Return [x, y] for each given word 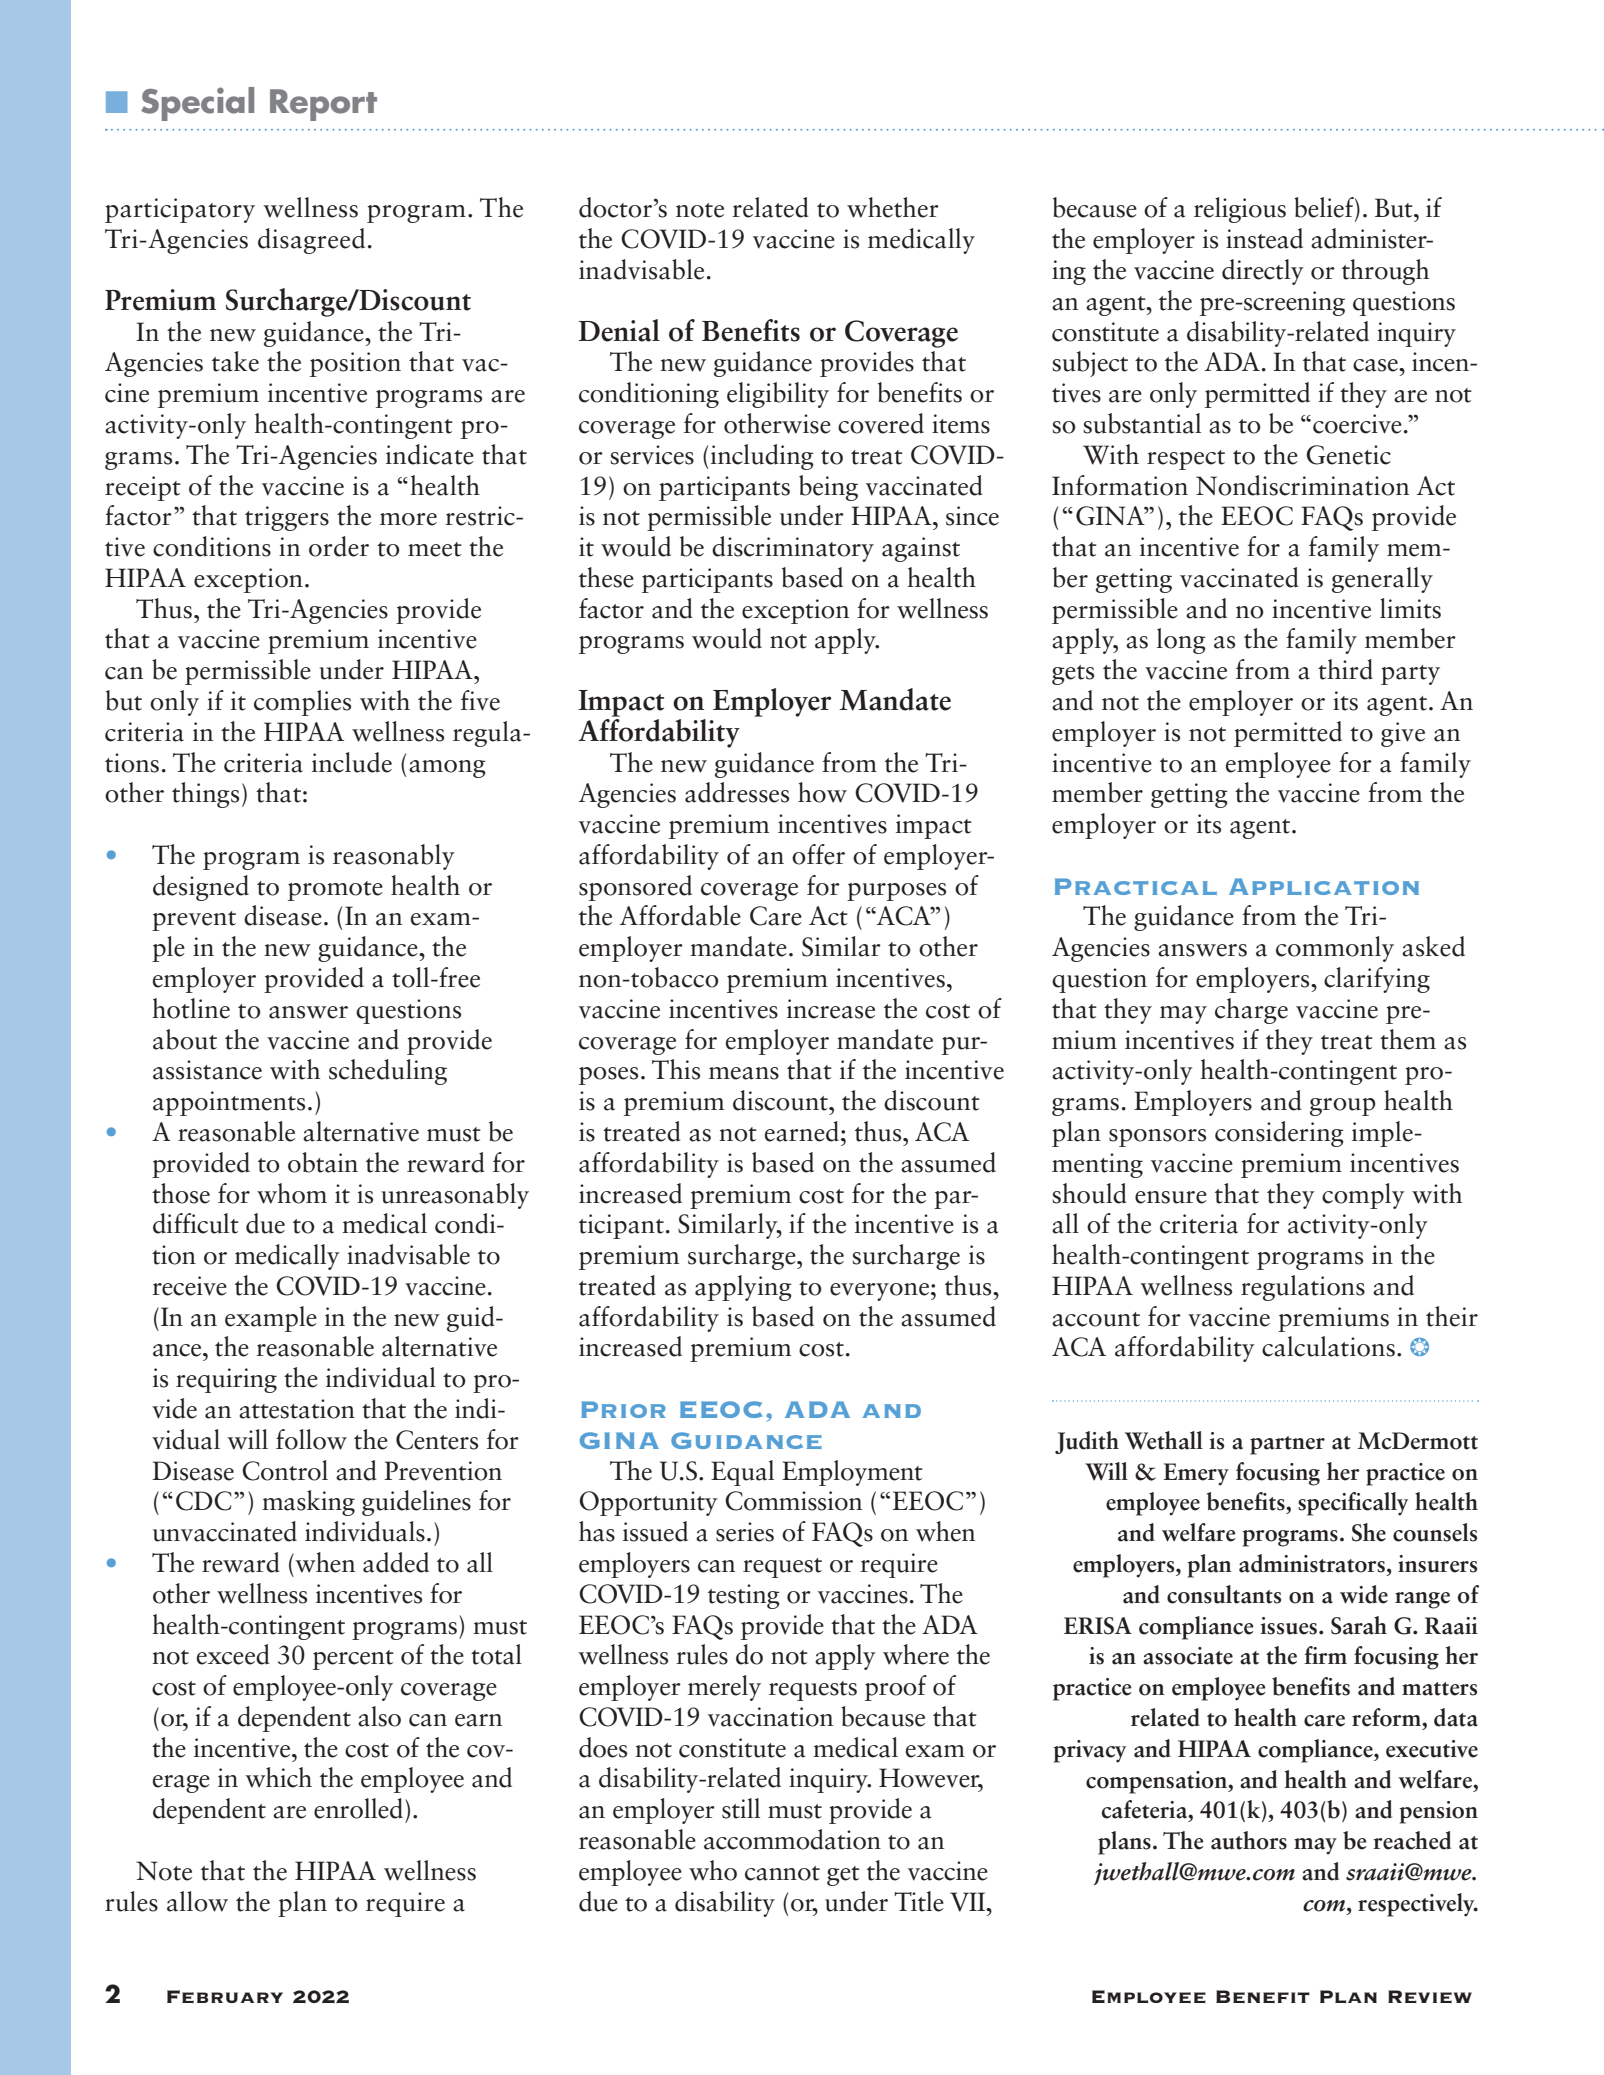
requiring [226, 1380]
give [1403, 734]
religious [1240, 210]
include [352, 762]
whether [893, 207]
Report [323, 105]
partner [1287, 1445]
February [225, 1996]
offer [818, 854]
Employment [852, 1473]
